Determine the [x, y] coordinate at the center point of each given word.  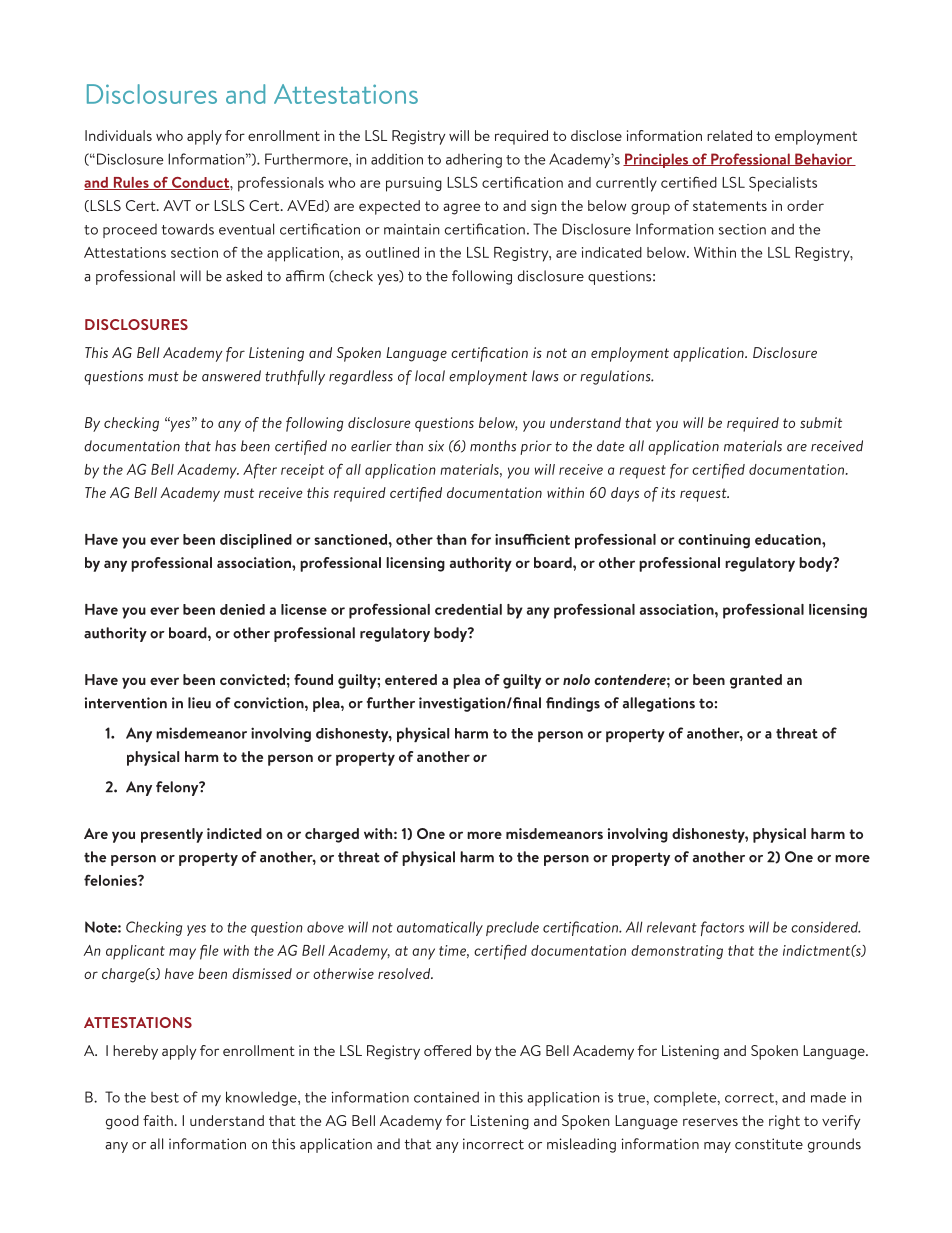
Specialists [783, 184]
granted [756, 681]
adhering [474, 160]
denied [242, 609]
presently [172, 835]
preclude [512, 928]
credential [468, 609]
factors [722, 928]
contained [446, 1097]
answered [231, 376]
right [784, 1122]
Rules [131, 183]
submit [821, 422]
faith [158, 1120]
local [430, 376]
